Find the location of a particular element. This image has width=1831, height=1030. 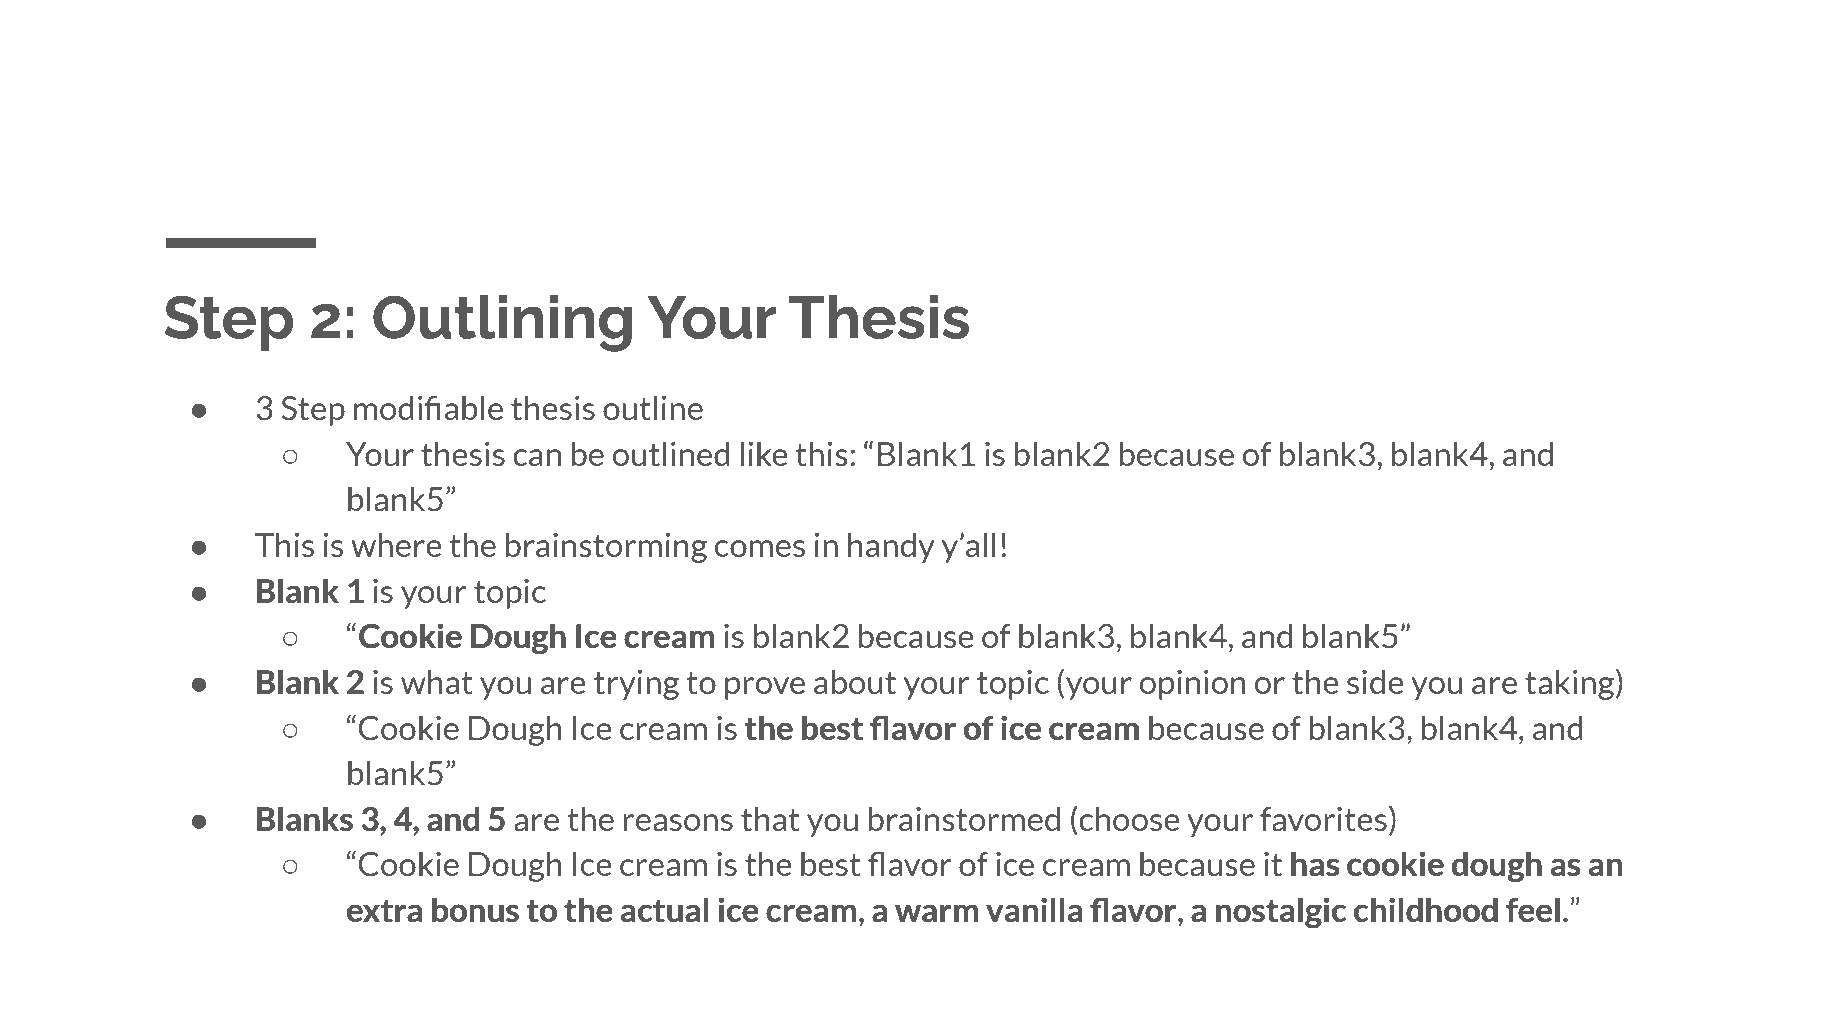

what is located at coordinates (437, 681).
